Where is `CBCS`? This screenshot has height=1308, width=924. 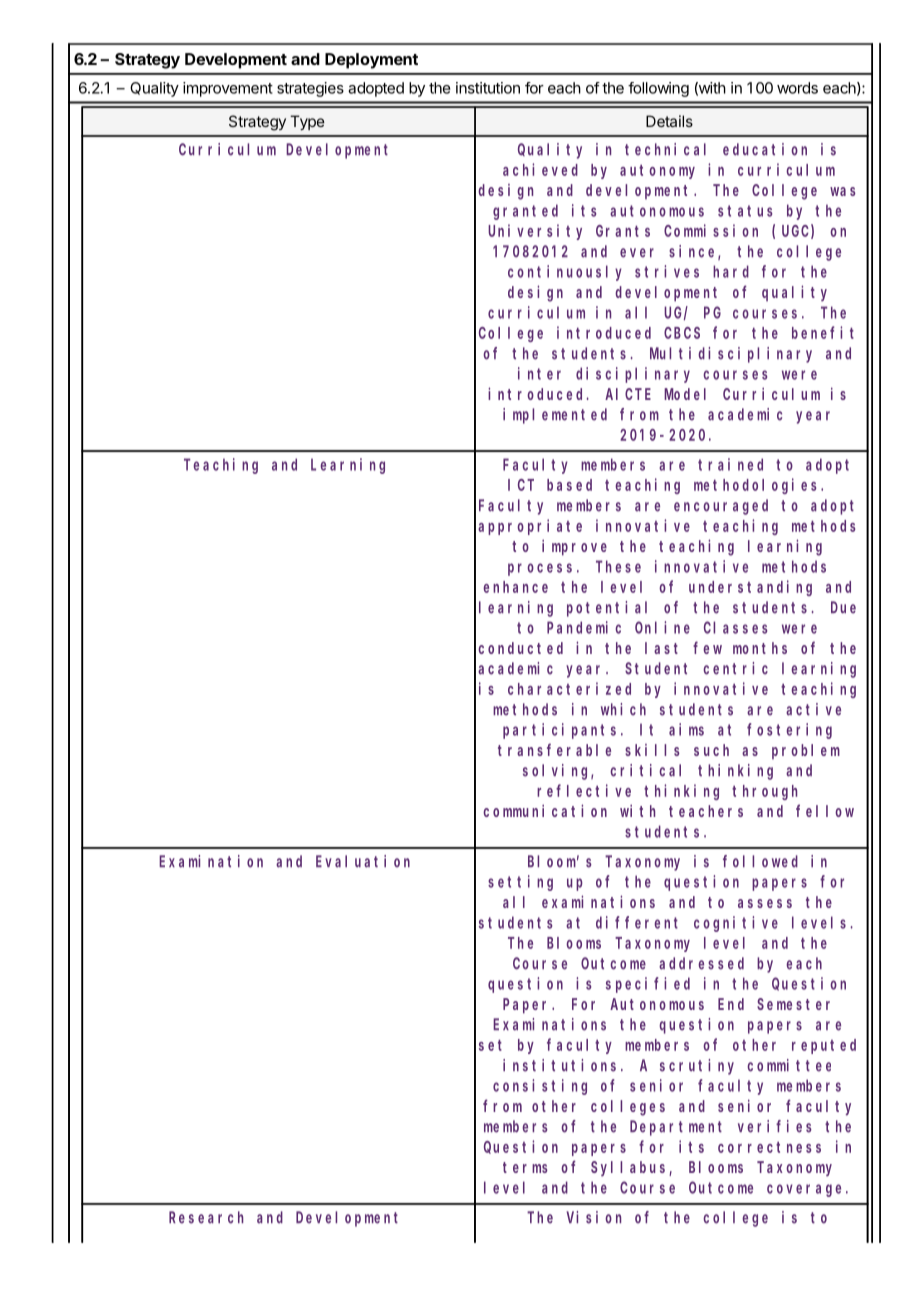
CBCS is located at coordinates (682, 333).
